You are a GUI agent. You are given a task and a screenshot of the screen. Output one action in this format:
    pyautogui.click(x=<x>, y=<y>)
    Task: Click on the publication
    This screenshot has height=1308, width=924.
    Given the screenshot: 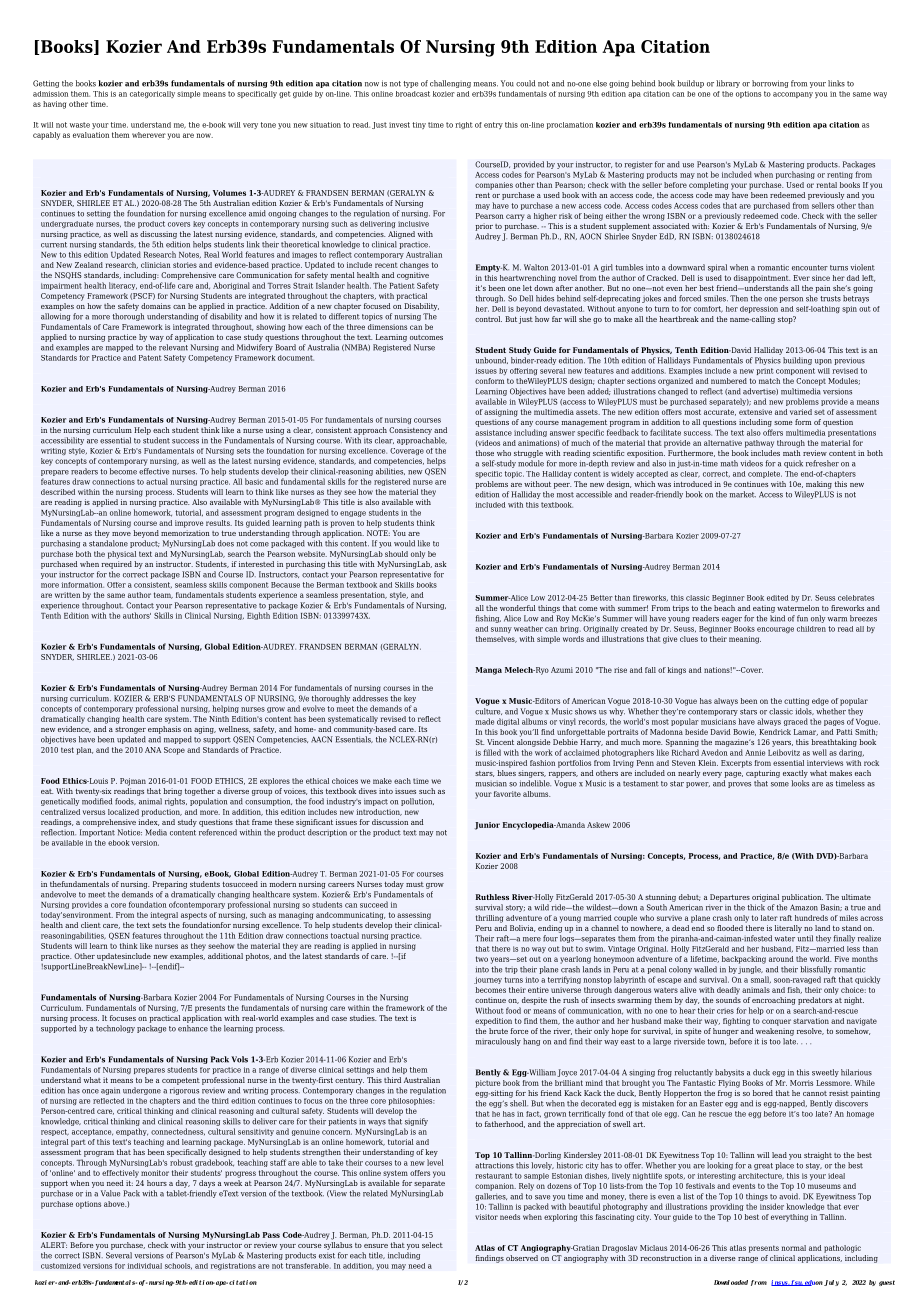 What is the action you would take?
    pyautogui.click(x=802, y=898)
